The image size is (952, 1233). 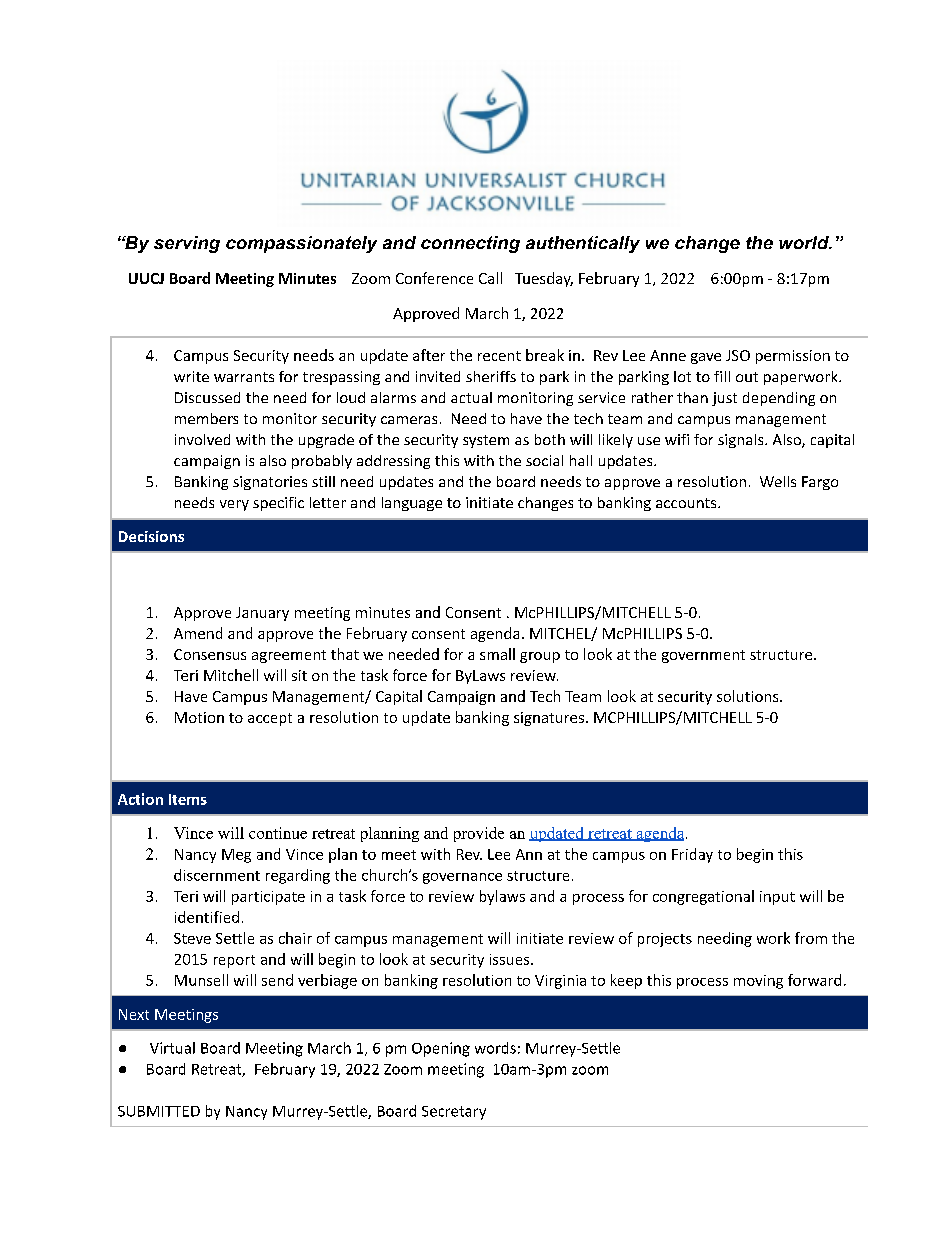 What do you see at coordinates (454, 1113) in the image?
I see `Secretary` at bounding box center [454, 1113].
